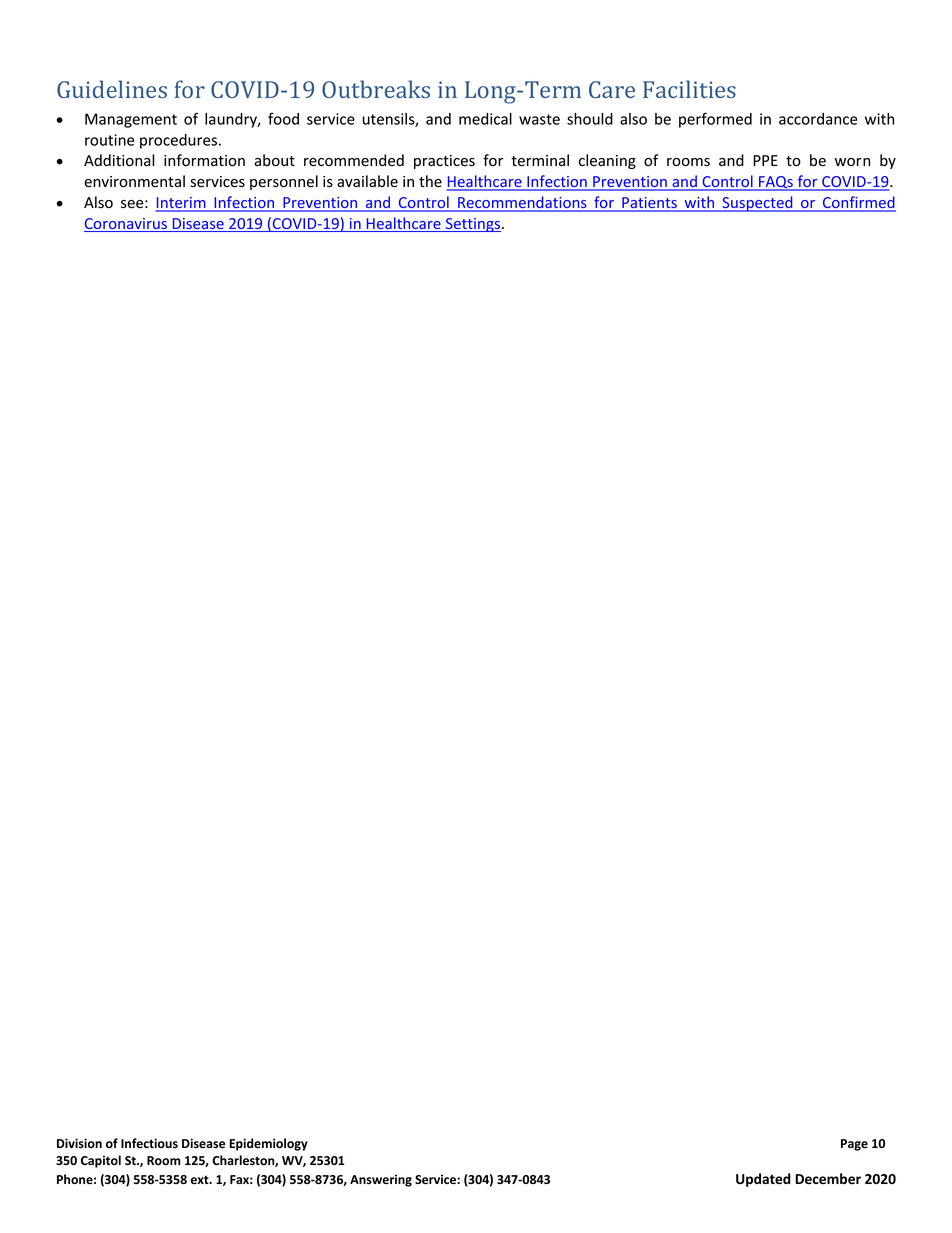 The width and height of the screenshot is (952, 1233). Describe the element at coordinates (180, 141) in the screenshot. I see `procedures` at that location.
